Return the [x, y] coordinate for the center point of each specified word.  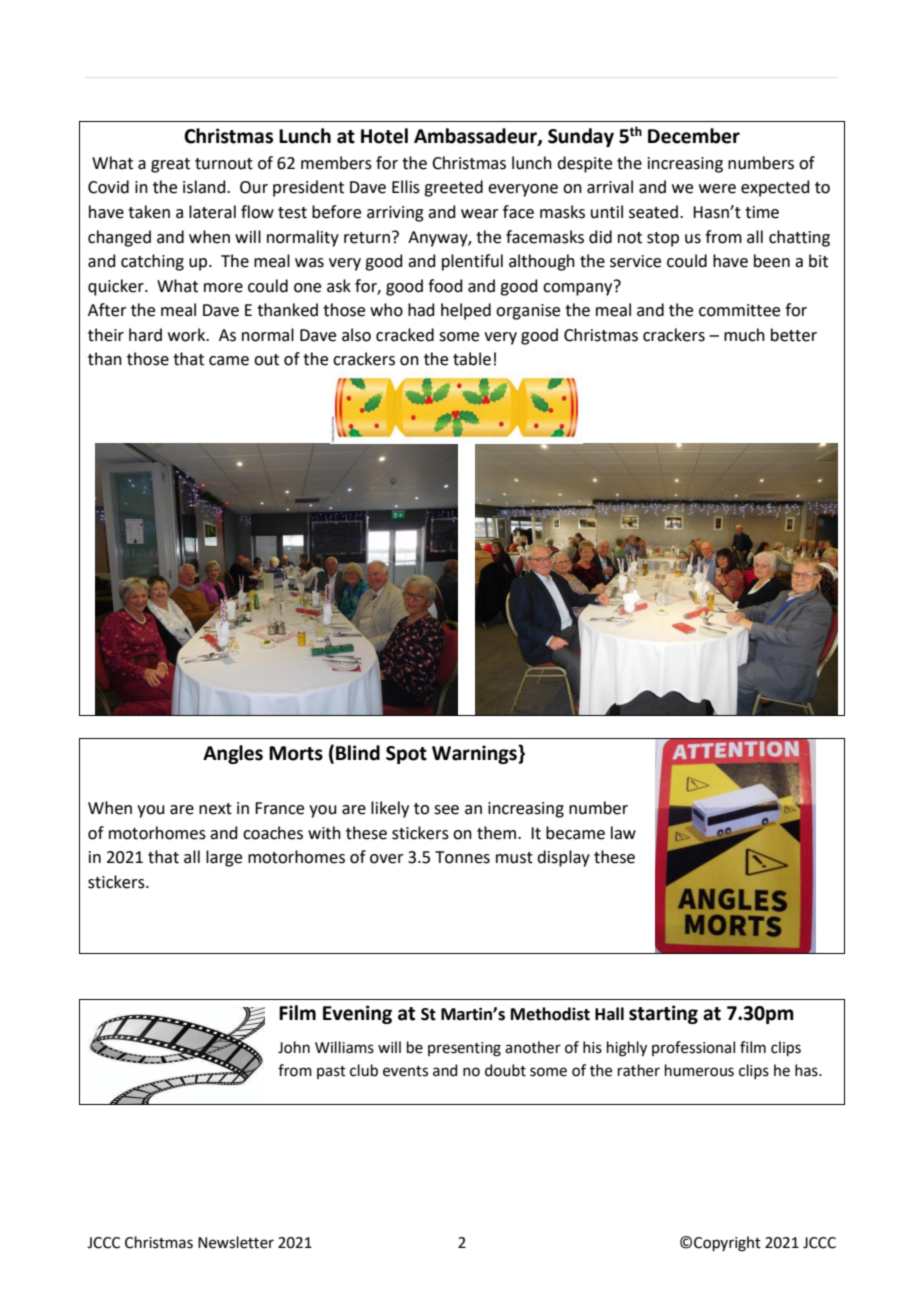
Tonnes [462, 857]
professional [693, 1048]
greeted [453, 188]
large [224, 858]
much [744, 335]
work [188, 335]
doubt [505, 1070]
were [717, 189]
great [170, 165]
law [623, 833]
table [472, 359]
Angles [233, 754]
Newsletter [236, 1242]
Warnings [475, 754]
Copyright [727, 1244]
